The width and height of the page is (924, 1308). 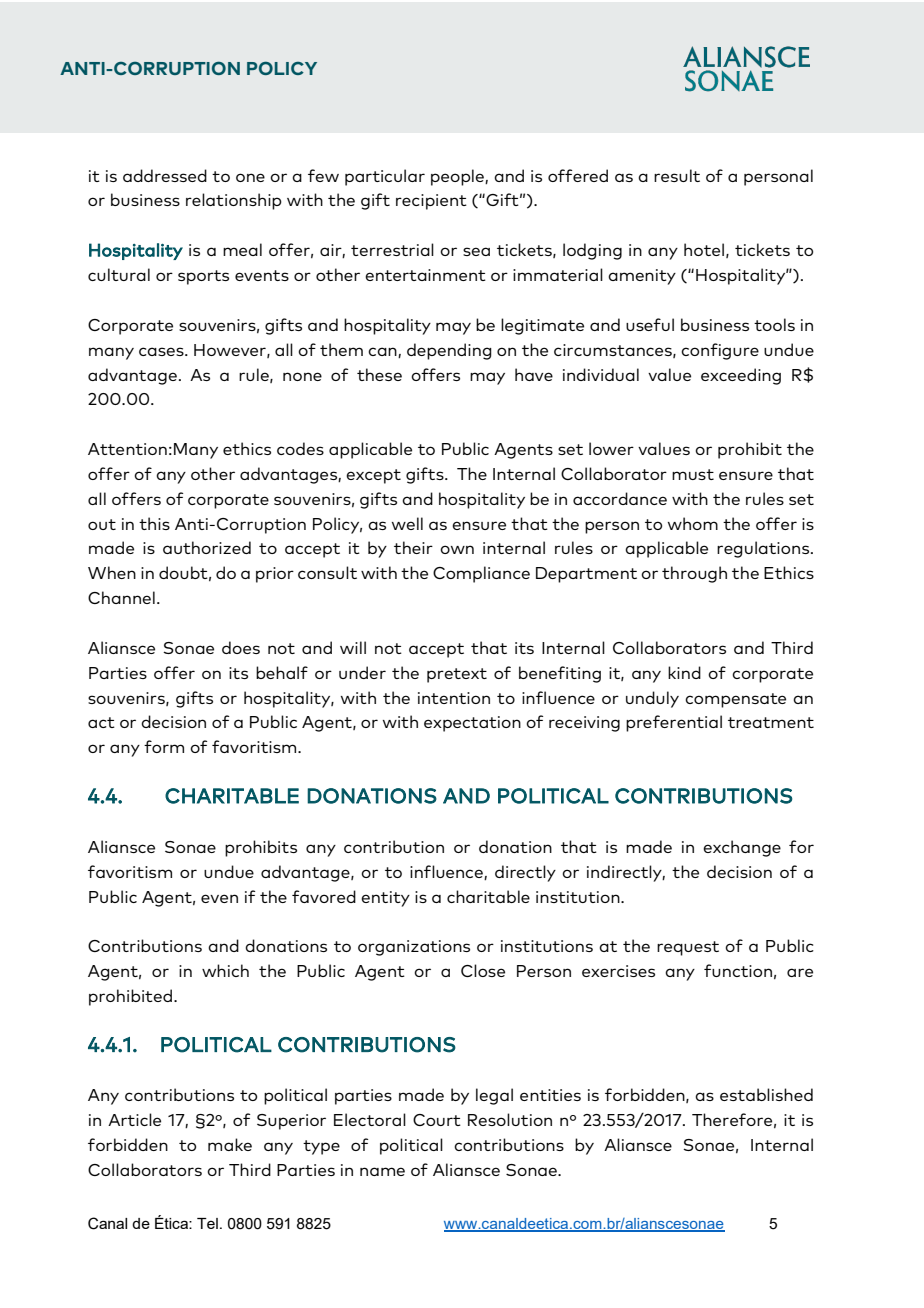 What do you see at coordinates (385, 899) in the page?
I see `entity` at bounding box center [385, 899].
